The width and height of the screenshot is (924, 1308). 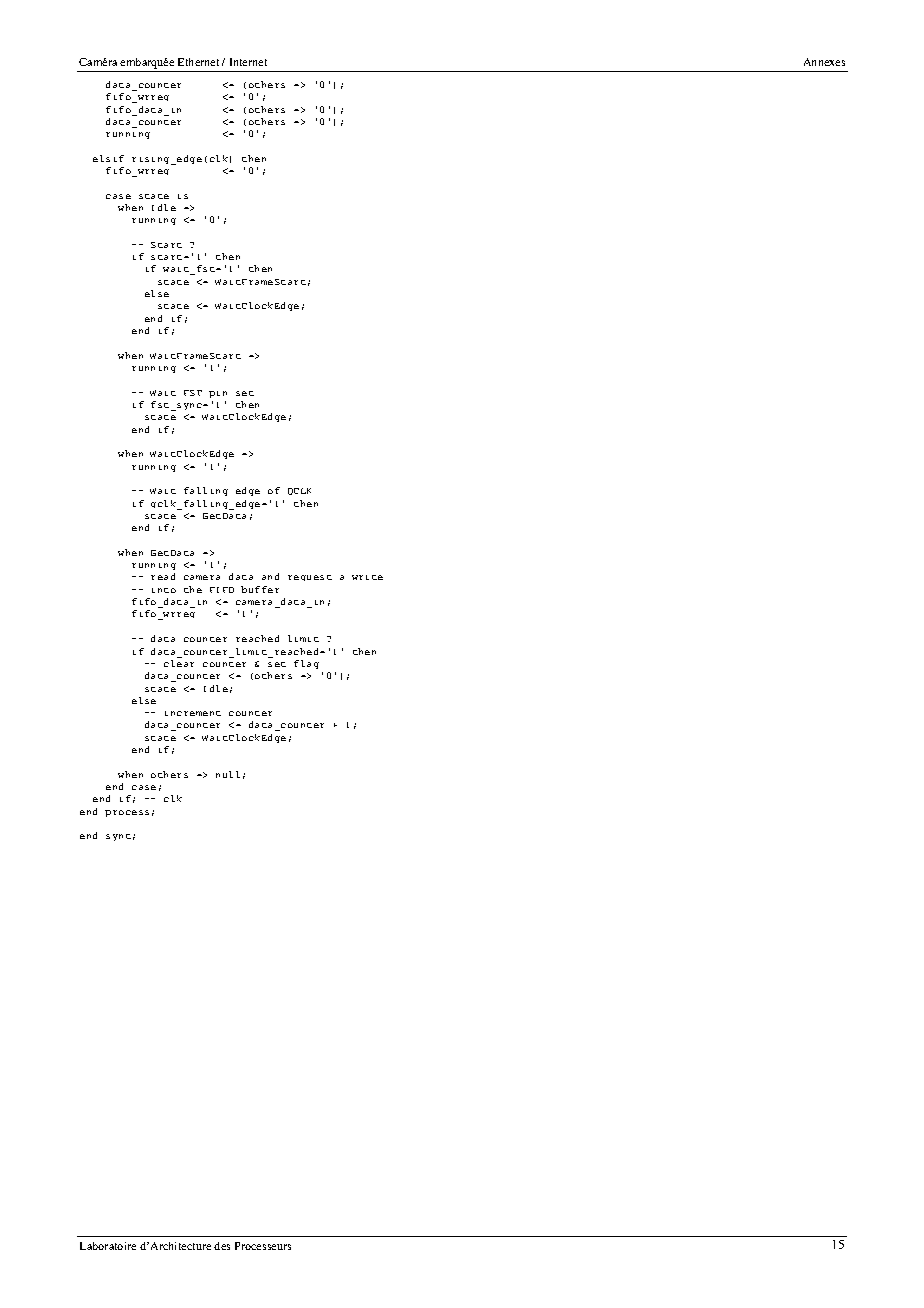 What do you see at coordinates (198, 62) in the screenshot?
I see `Ethernet` at bounding box center [198, 62].
